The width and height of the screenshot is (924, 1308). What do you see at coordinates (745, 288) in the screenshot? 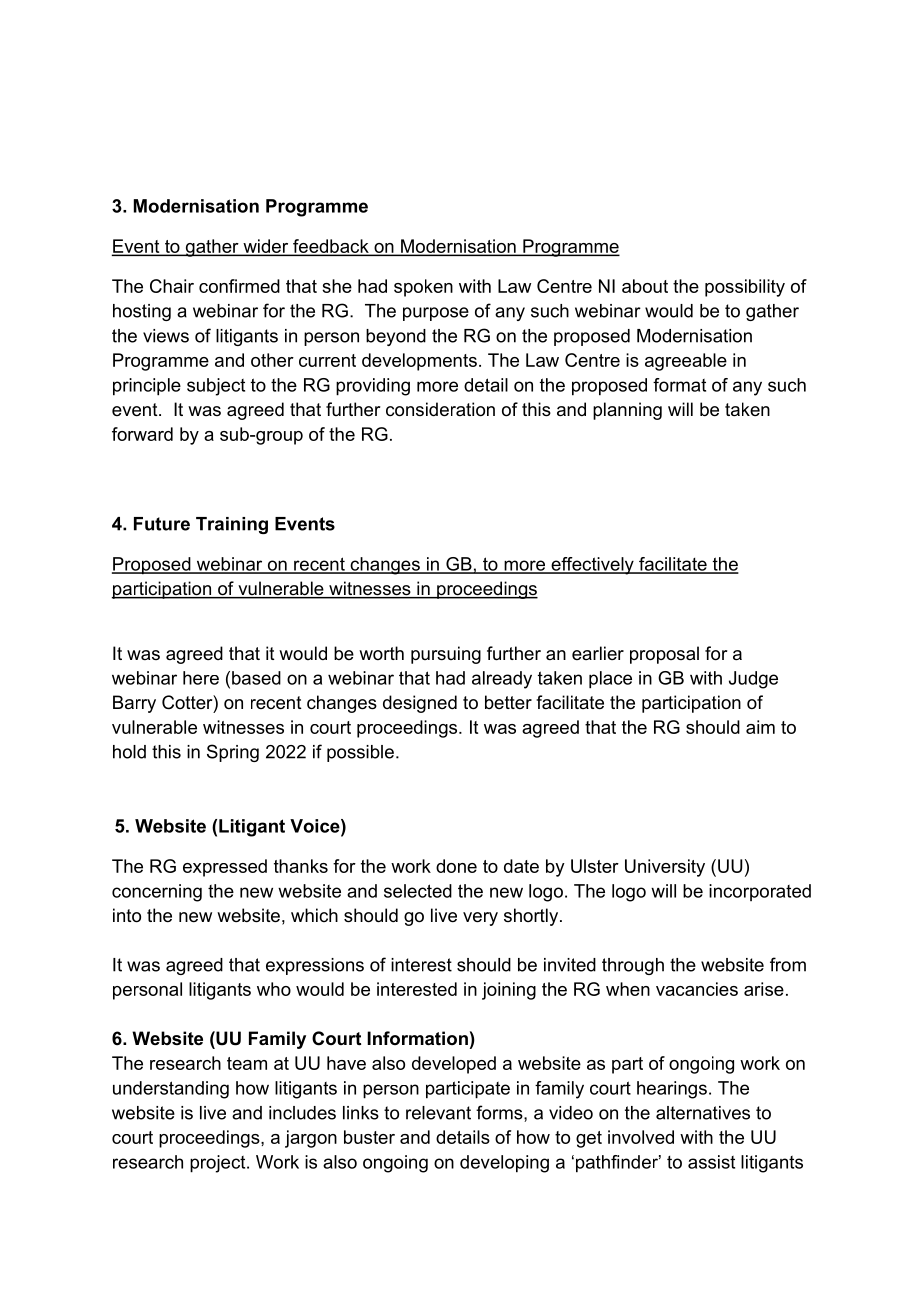
I see `possibility` at bounding box center [745, 288].
